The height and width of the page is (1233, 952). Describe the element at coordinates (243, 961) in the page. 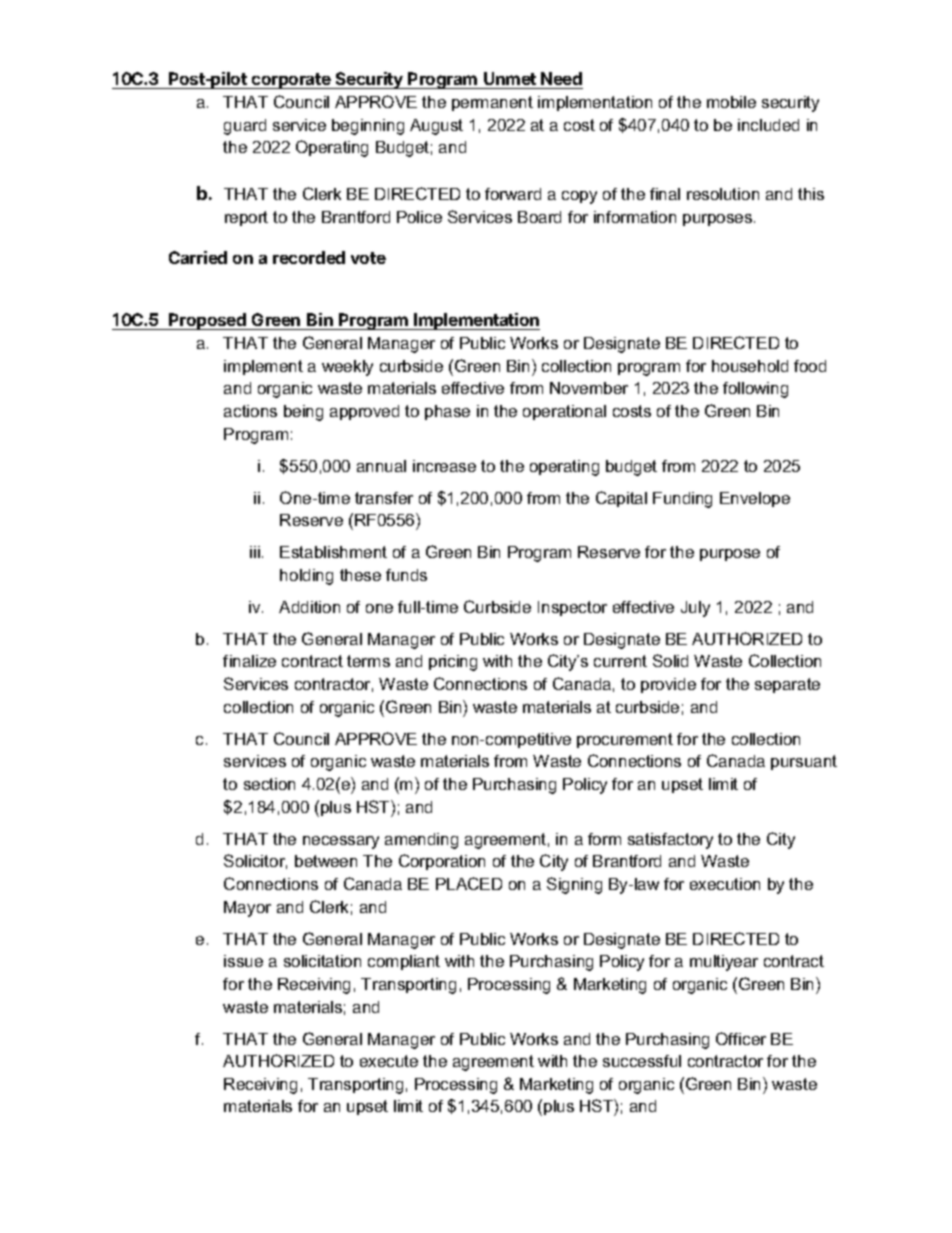

I see `issue` at that location.
